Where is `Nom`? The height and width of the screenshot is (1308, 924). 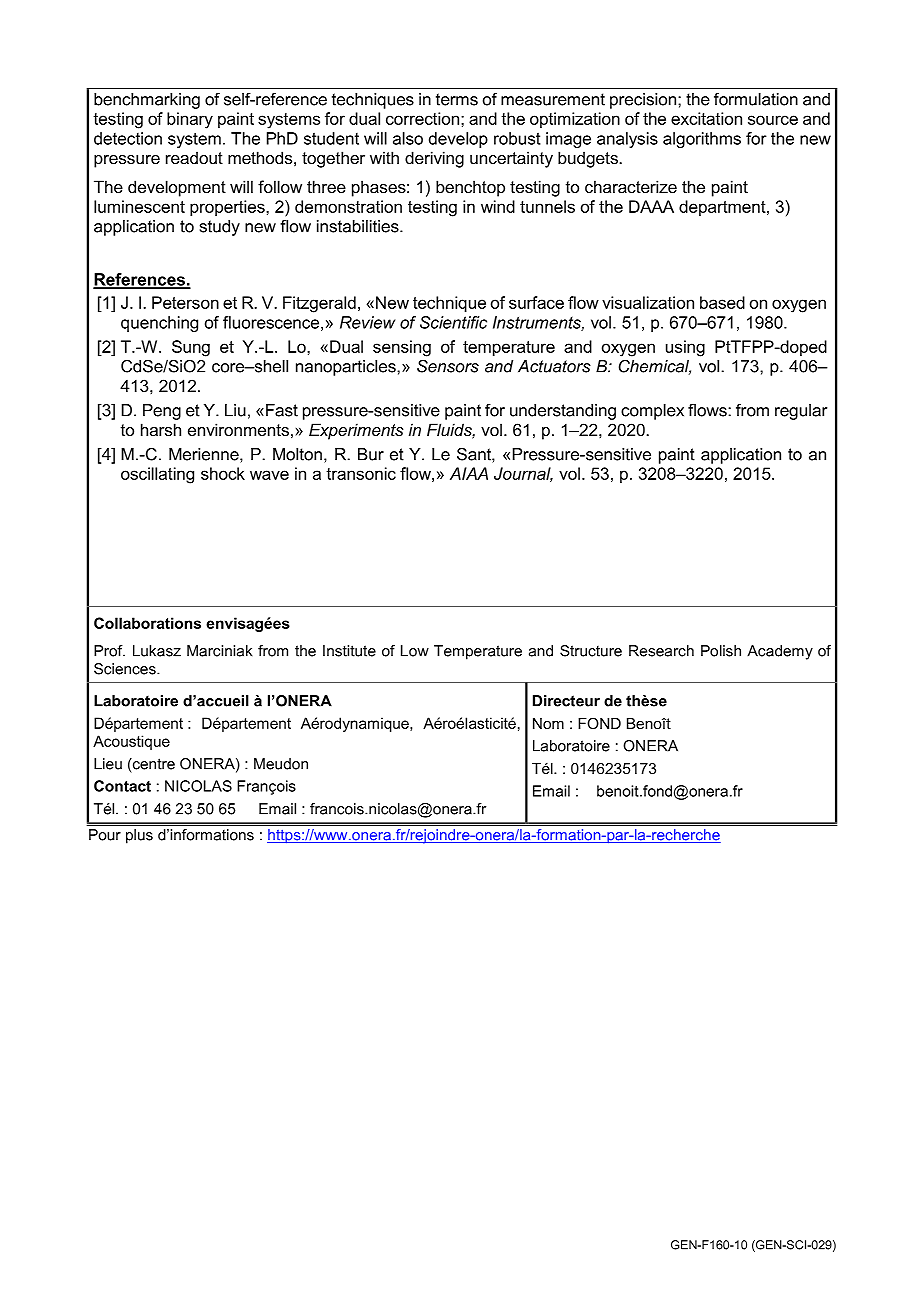 Nom is located at coordinates (548, 723).
